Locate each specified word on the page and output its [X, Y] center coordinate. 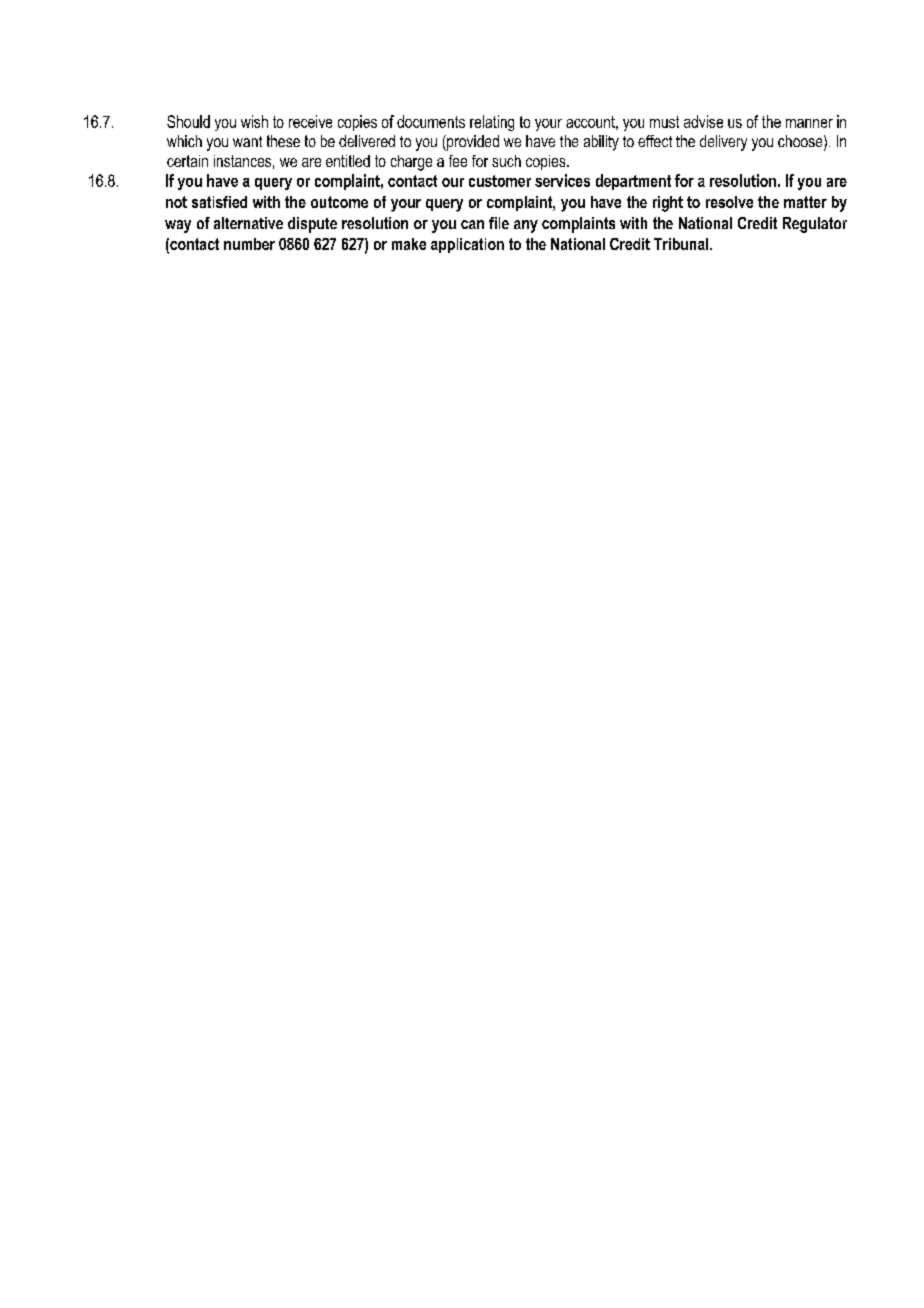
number [249, 244]
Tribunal [682, 244]
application [467, 245]
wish [254, 121]
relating [492, 123]
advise [703, 121]
